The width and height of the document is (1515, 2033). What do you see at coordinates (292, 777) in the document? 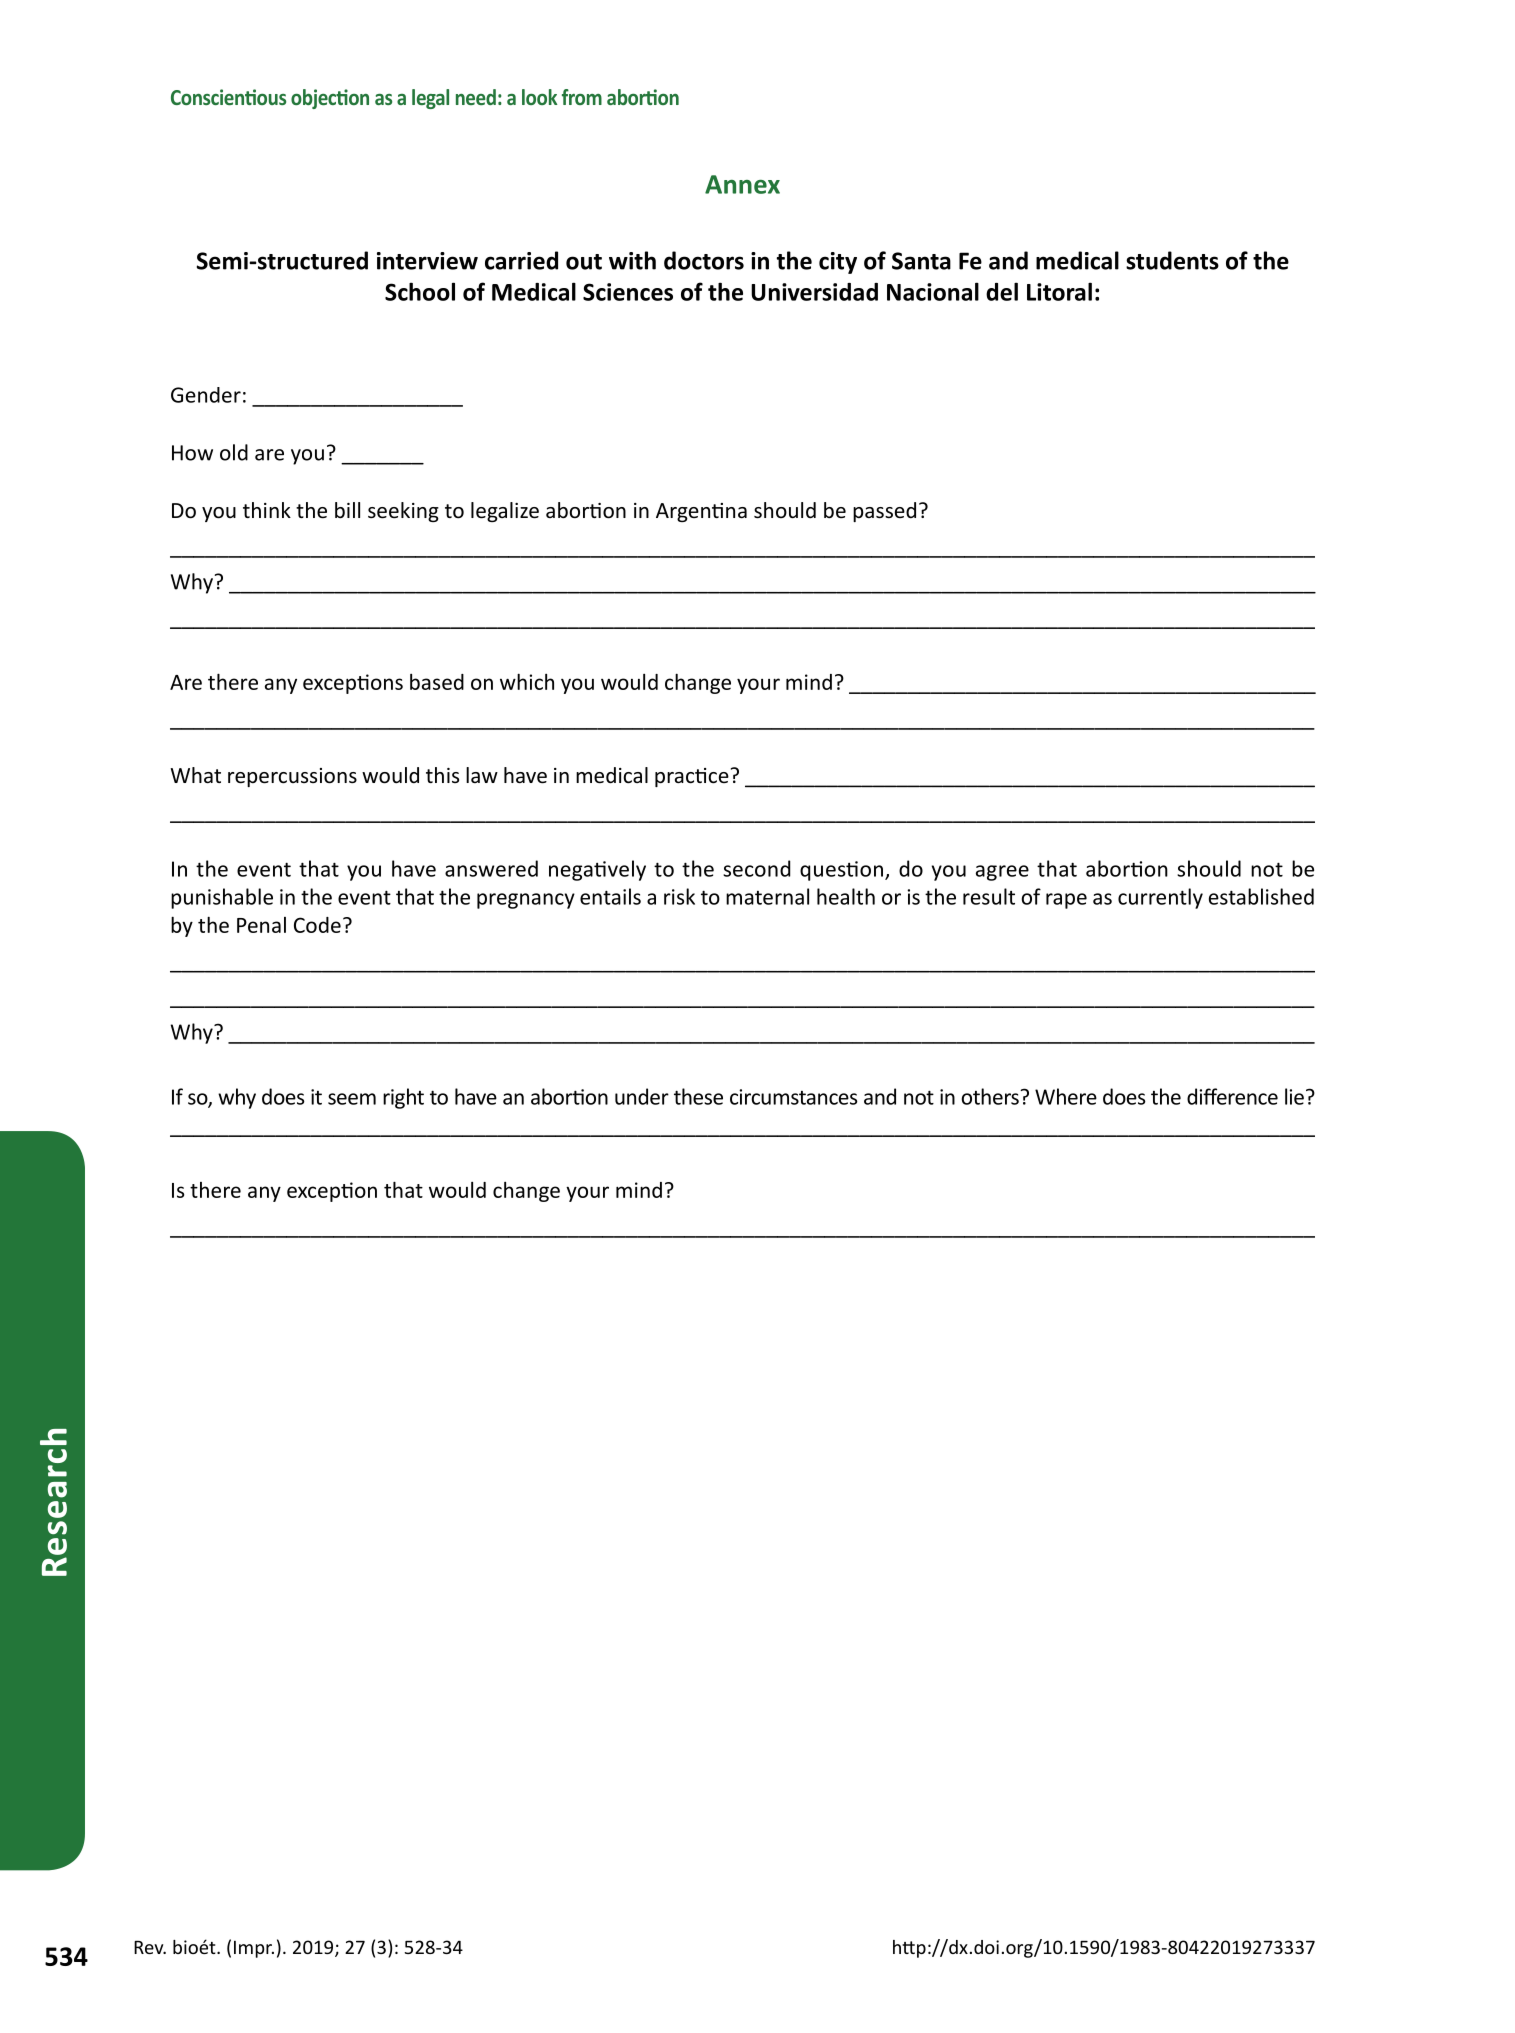
I see `repercussions` at bounding box center [292, 777].
